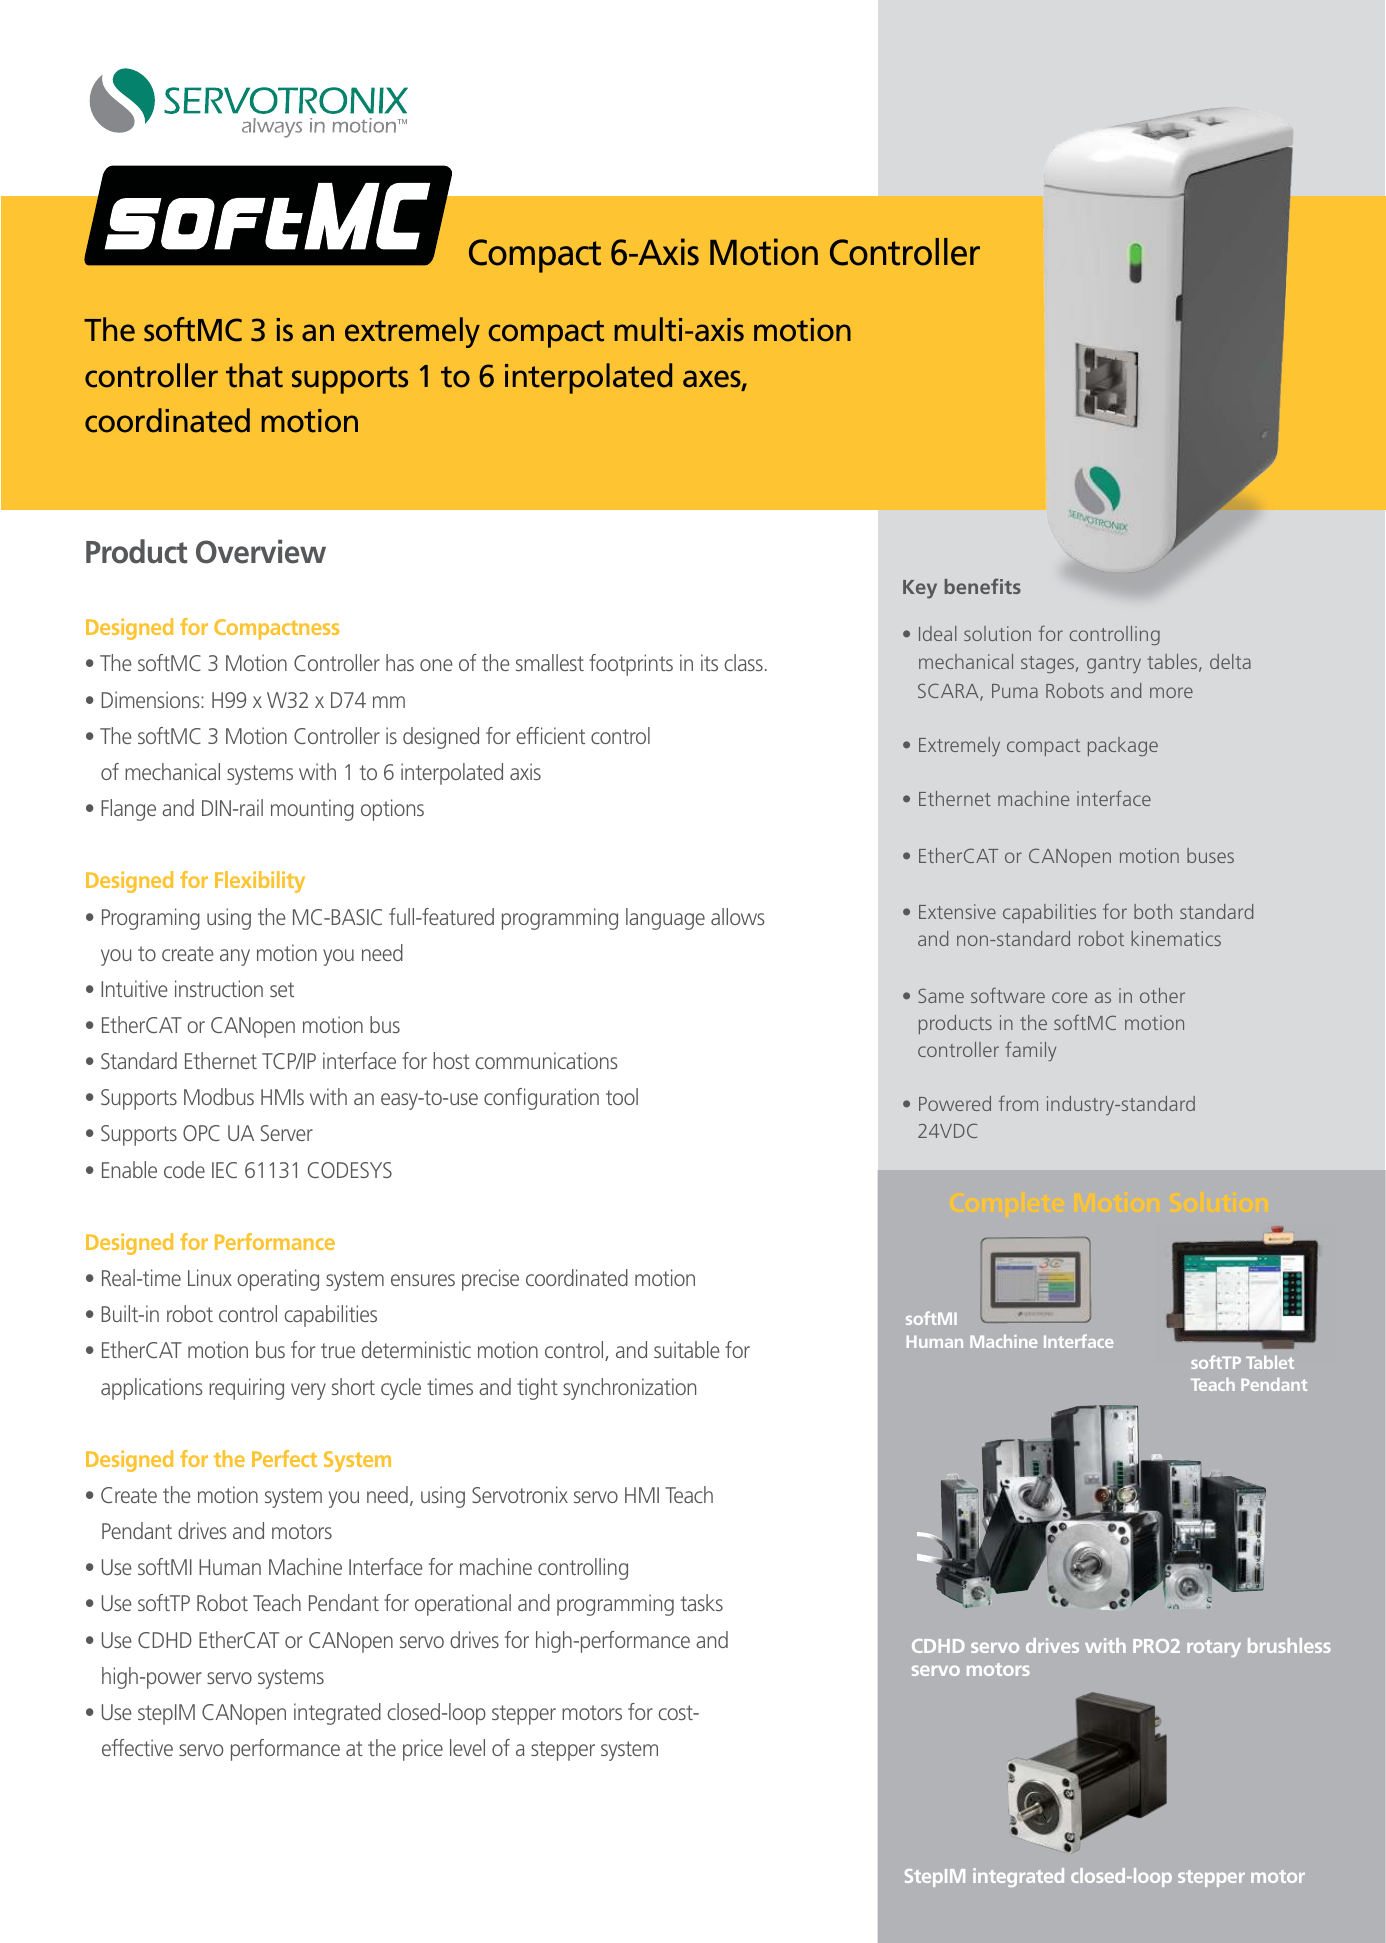  What do you see at coordinates (983, 586) in the screenshot?
I see `benefits` at bounding box center [983, 586].
